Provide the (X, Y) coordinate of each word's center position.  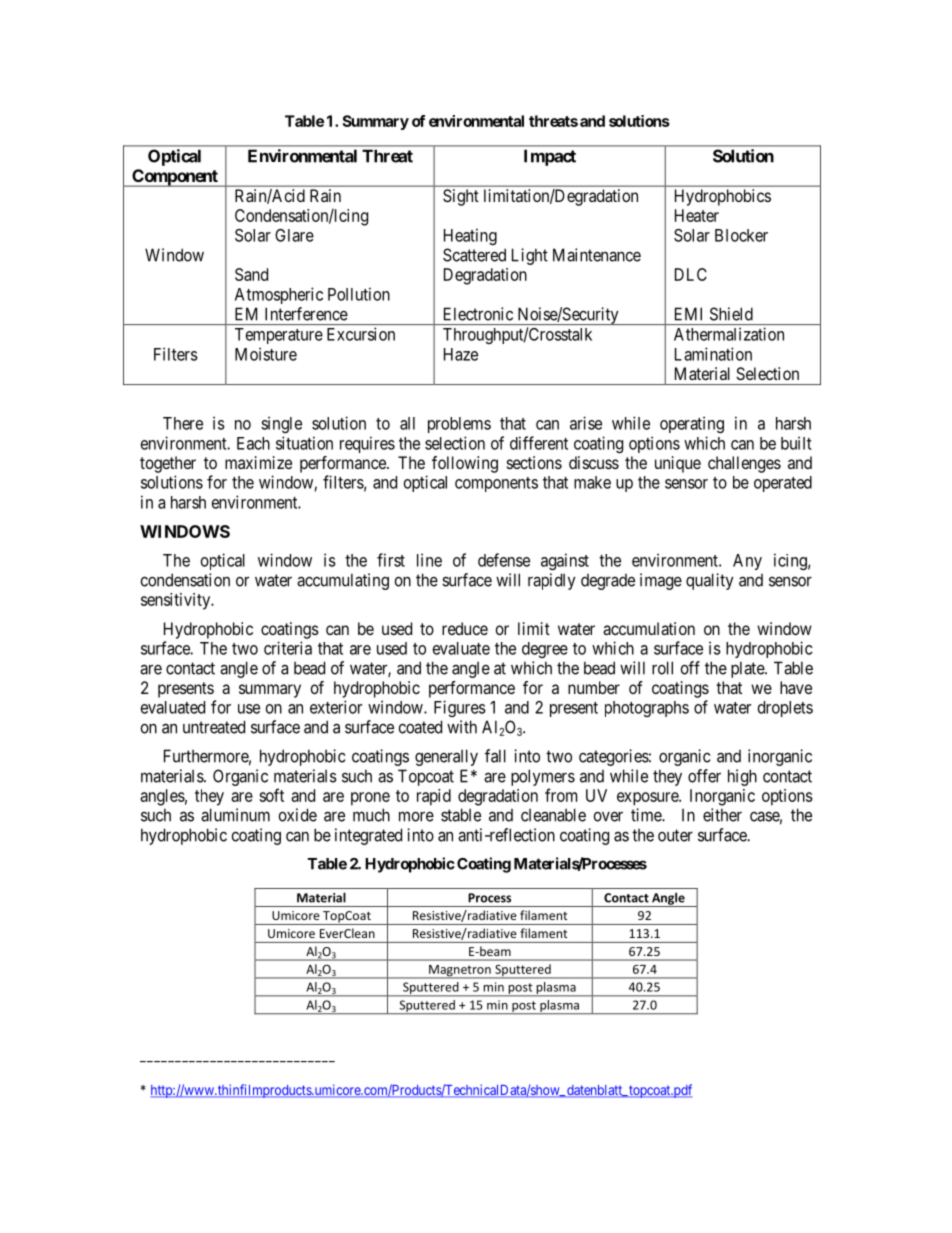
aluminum (235, 815)
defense (504, 560)
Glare (294, 235)
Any (747, 562)
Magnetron (460, 972)
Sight (461, 197)
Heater (697, 215)
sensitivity (177, 601)
